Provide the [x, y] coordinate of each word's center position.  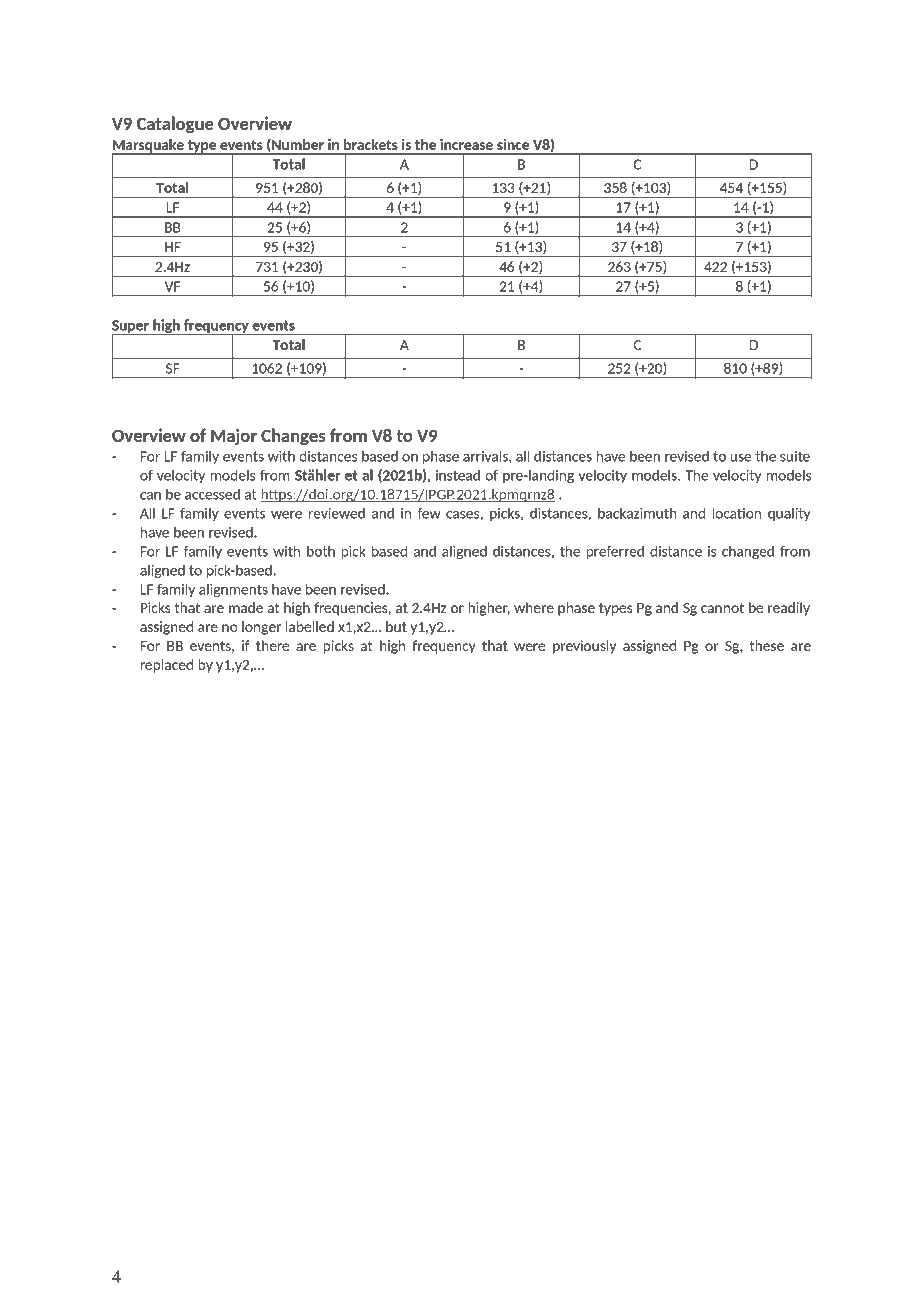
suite [795, 456]
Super [131, 327]
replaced [166, 666]
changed [748, 552]
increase [466, 144]
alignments [233, 590]
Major [234, 436]
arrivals [486, 457]
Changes [293, 437]
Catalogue [175, 125]
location [736, 513]
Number [297, 145]
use [740, 458]
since [513, 144]
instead [458, 475]
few [429, 513]
